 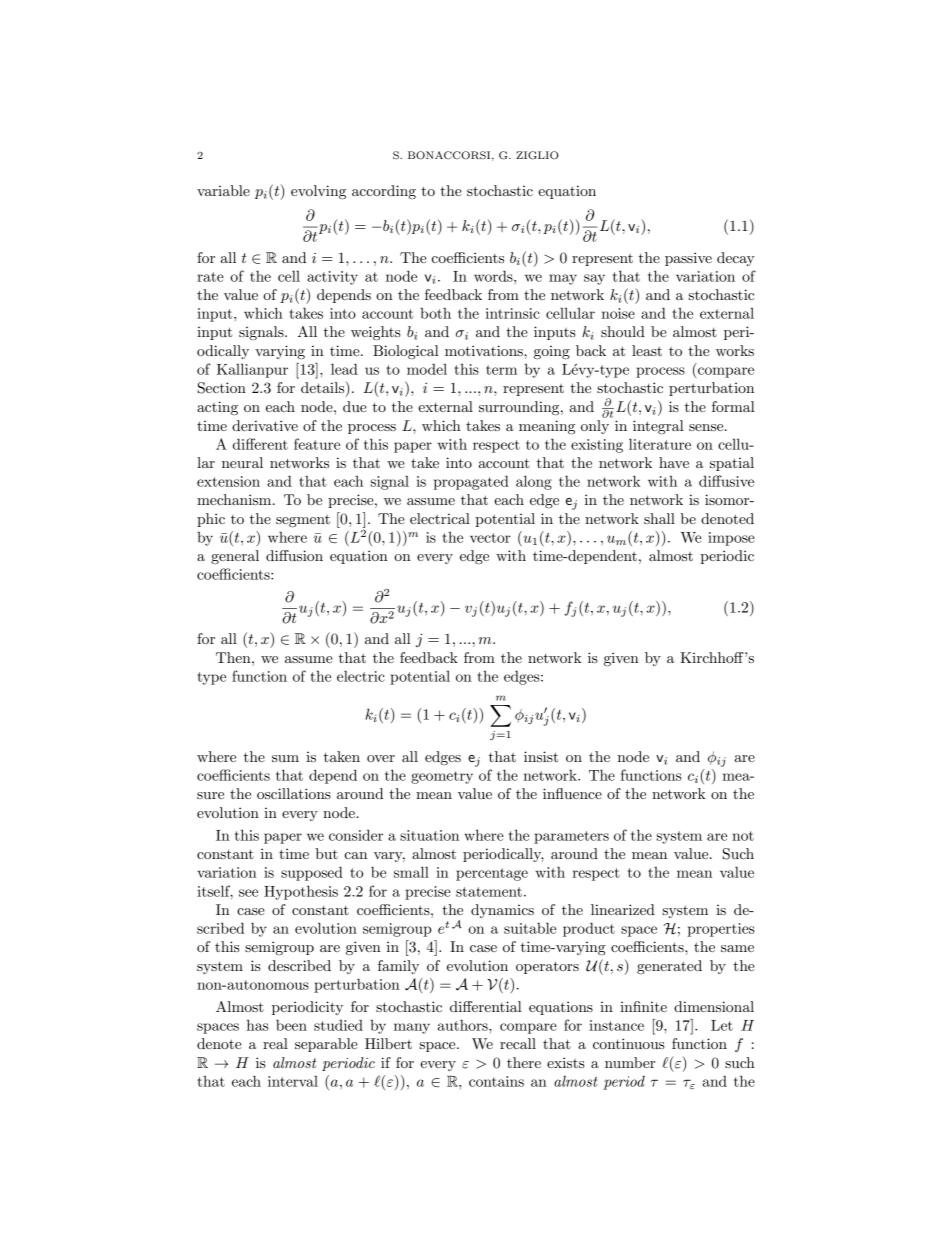 What do you see at coordinates (275, 1043) in the document?
I see `real` at bounding box center [275, 1043].
